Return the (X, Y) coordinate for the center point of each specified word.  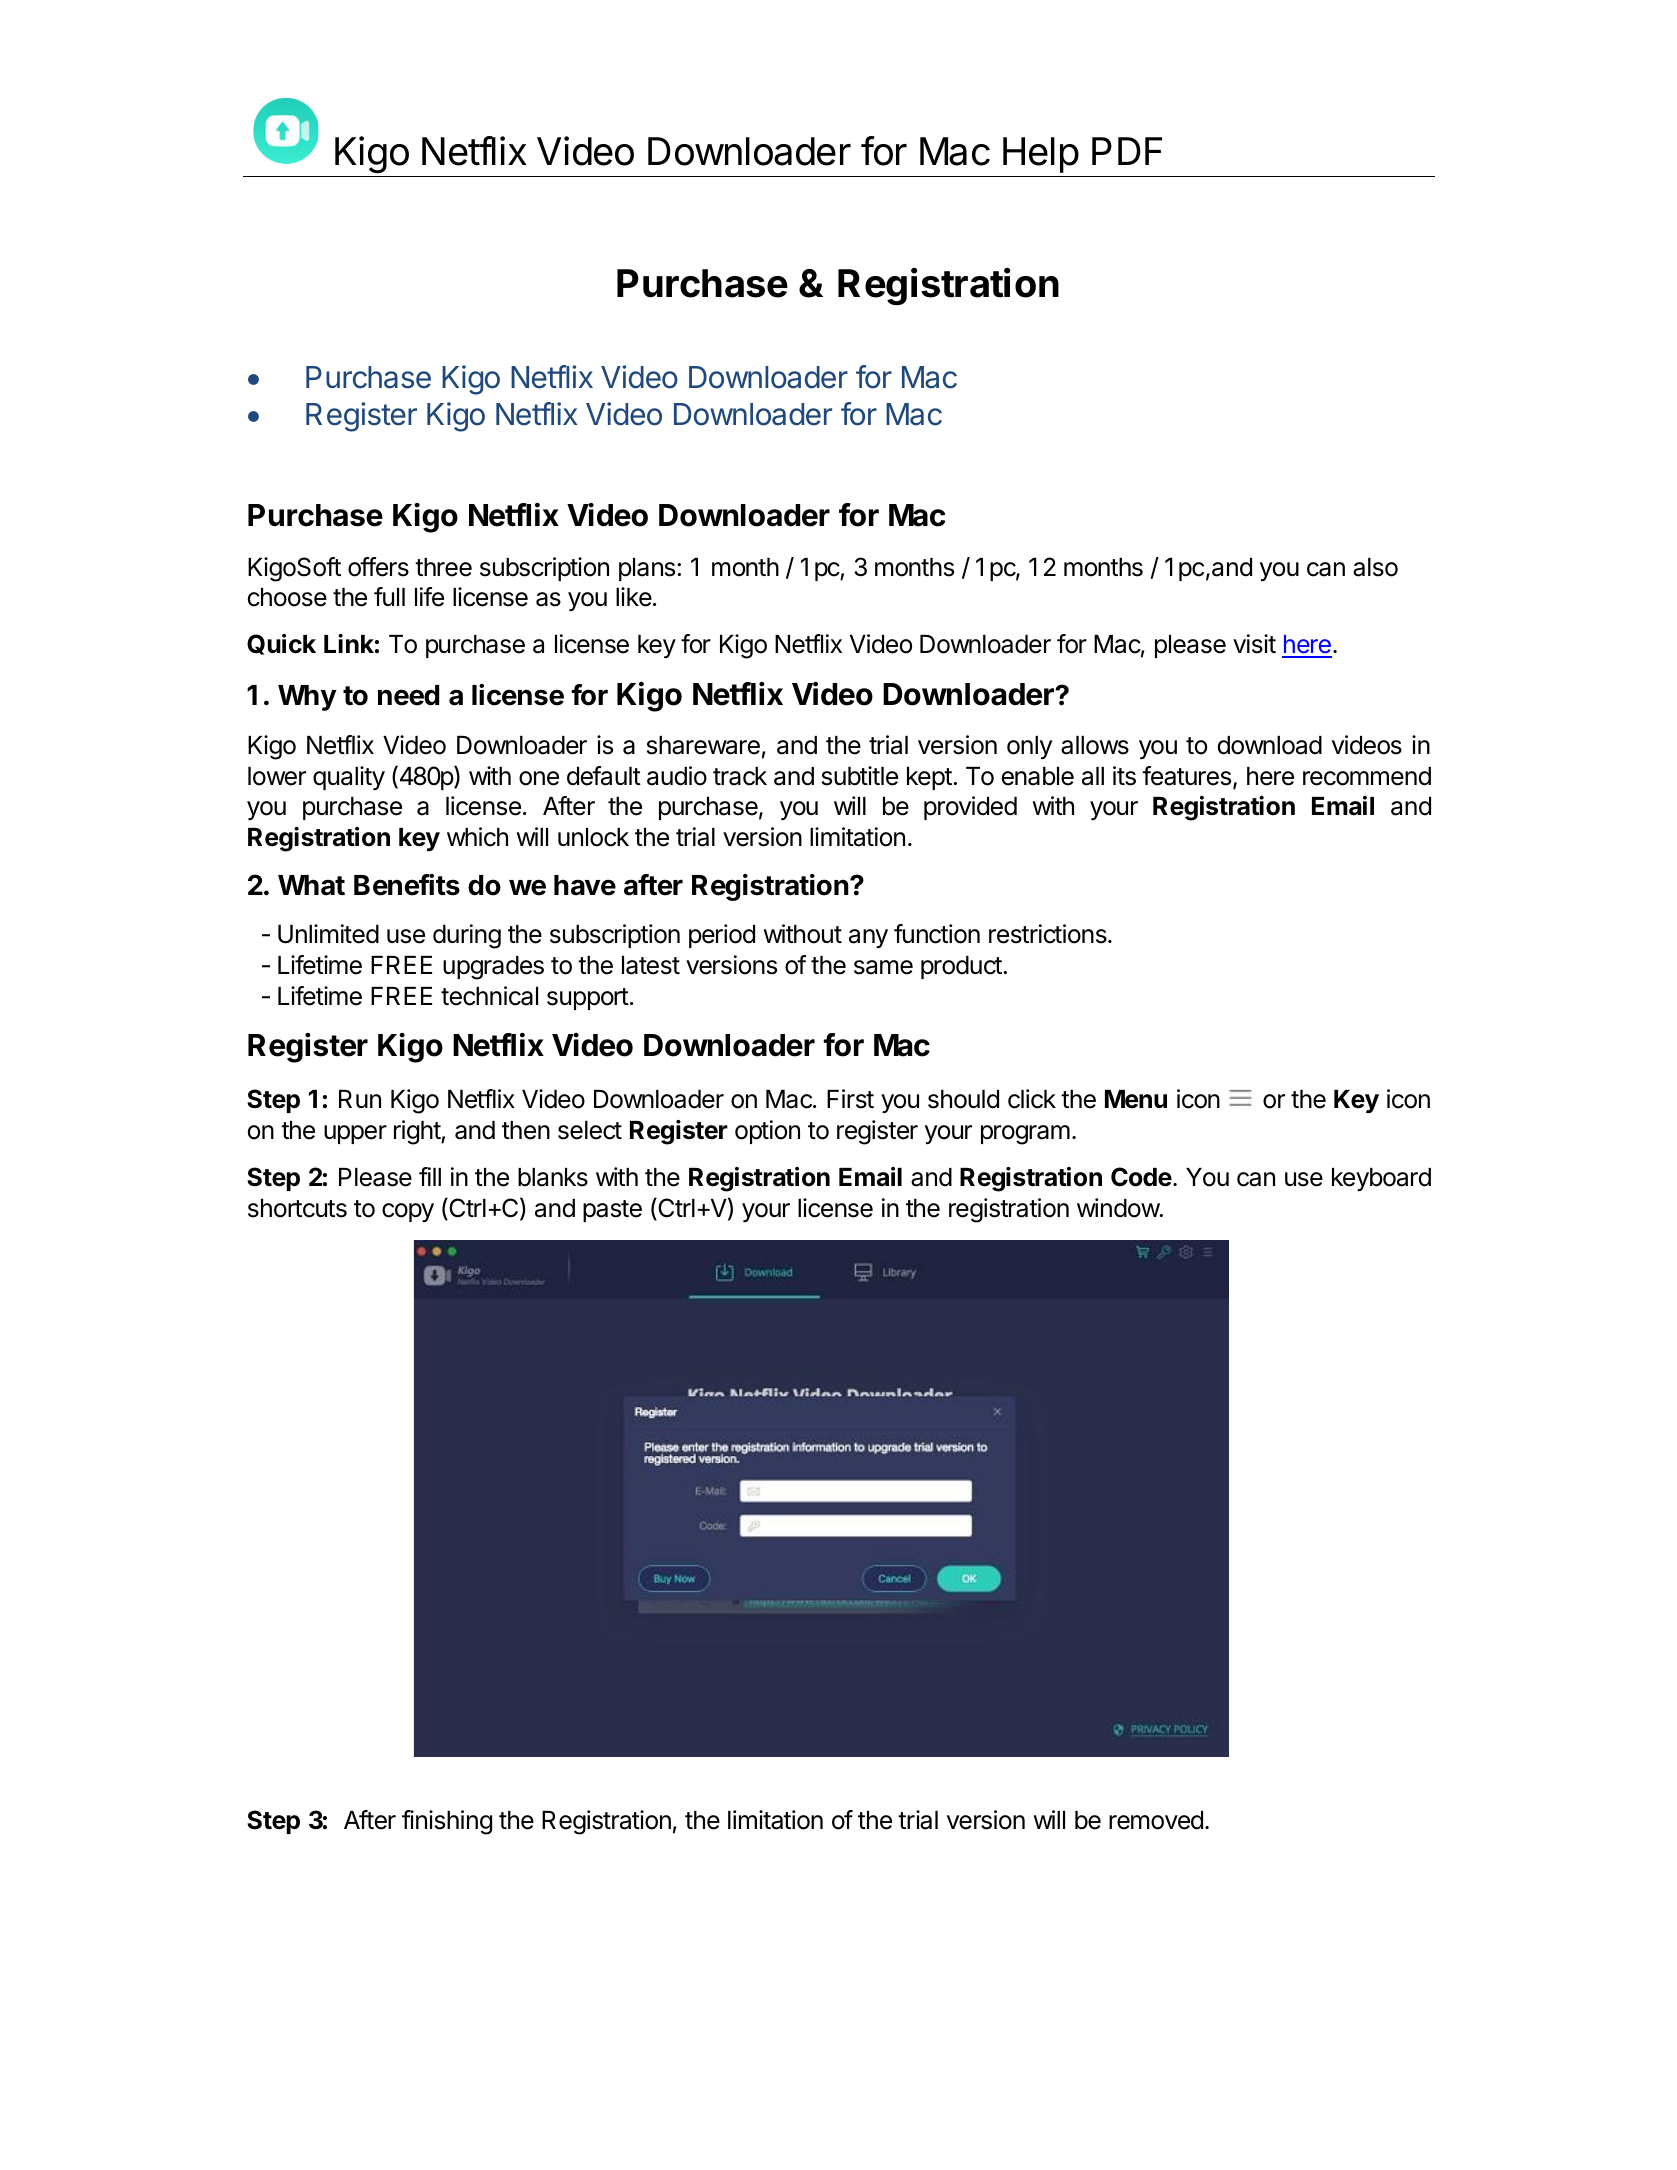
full (389, 596)
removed (1156, 1820)
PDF (1127, 151)
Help (1041, 155)
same (883, 967)
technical (489, 996)
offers (378, 567)
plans (647, 569)
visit (1254, 644)
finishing (447, 1822)
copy (408, 1212)
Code (1141, 1177)
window (1119, 1208)
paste (612, 1211)
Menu (1136, 1099)
